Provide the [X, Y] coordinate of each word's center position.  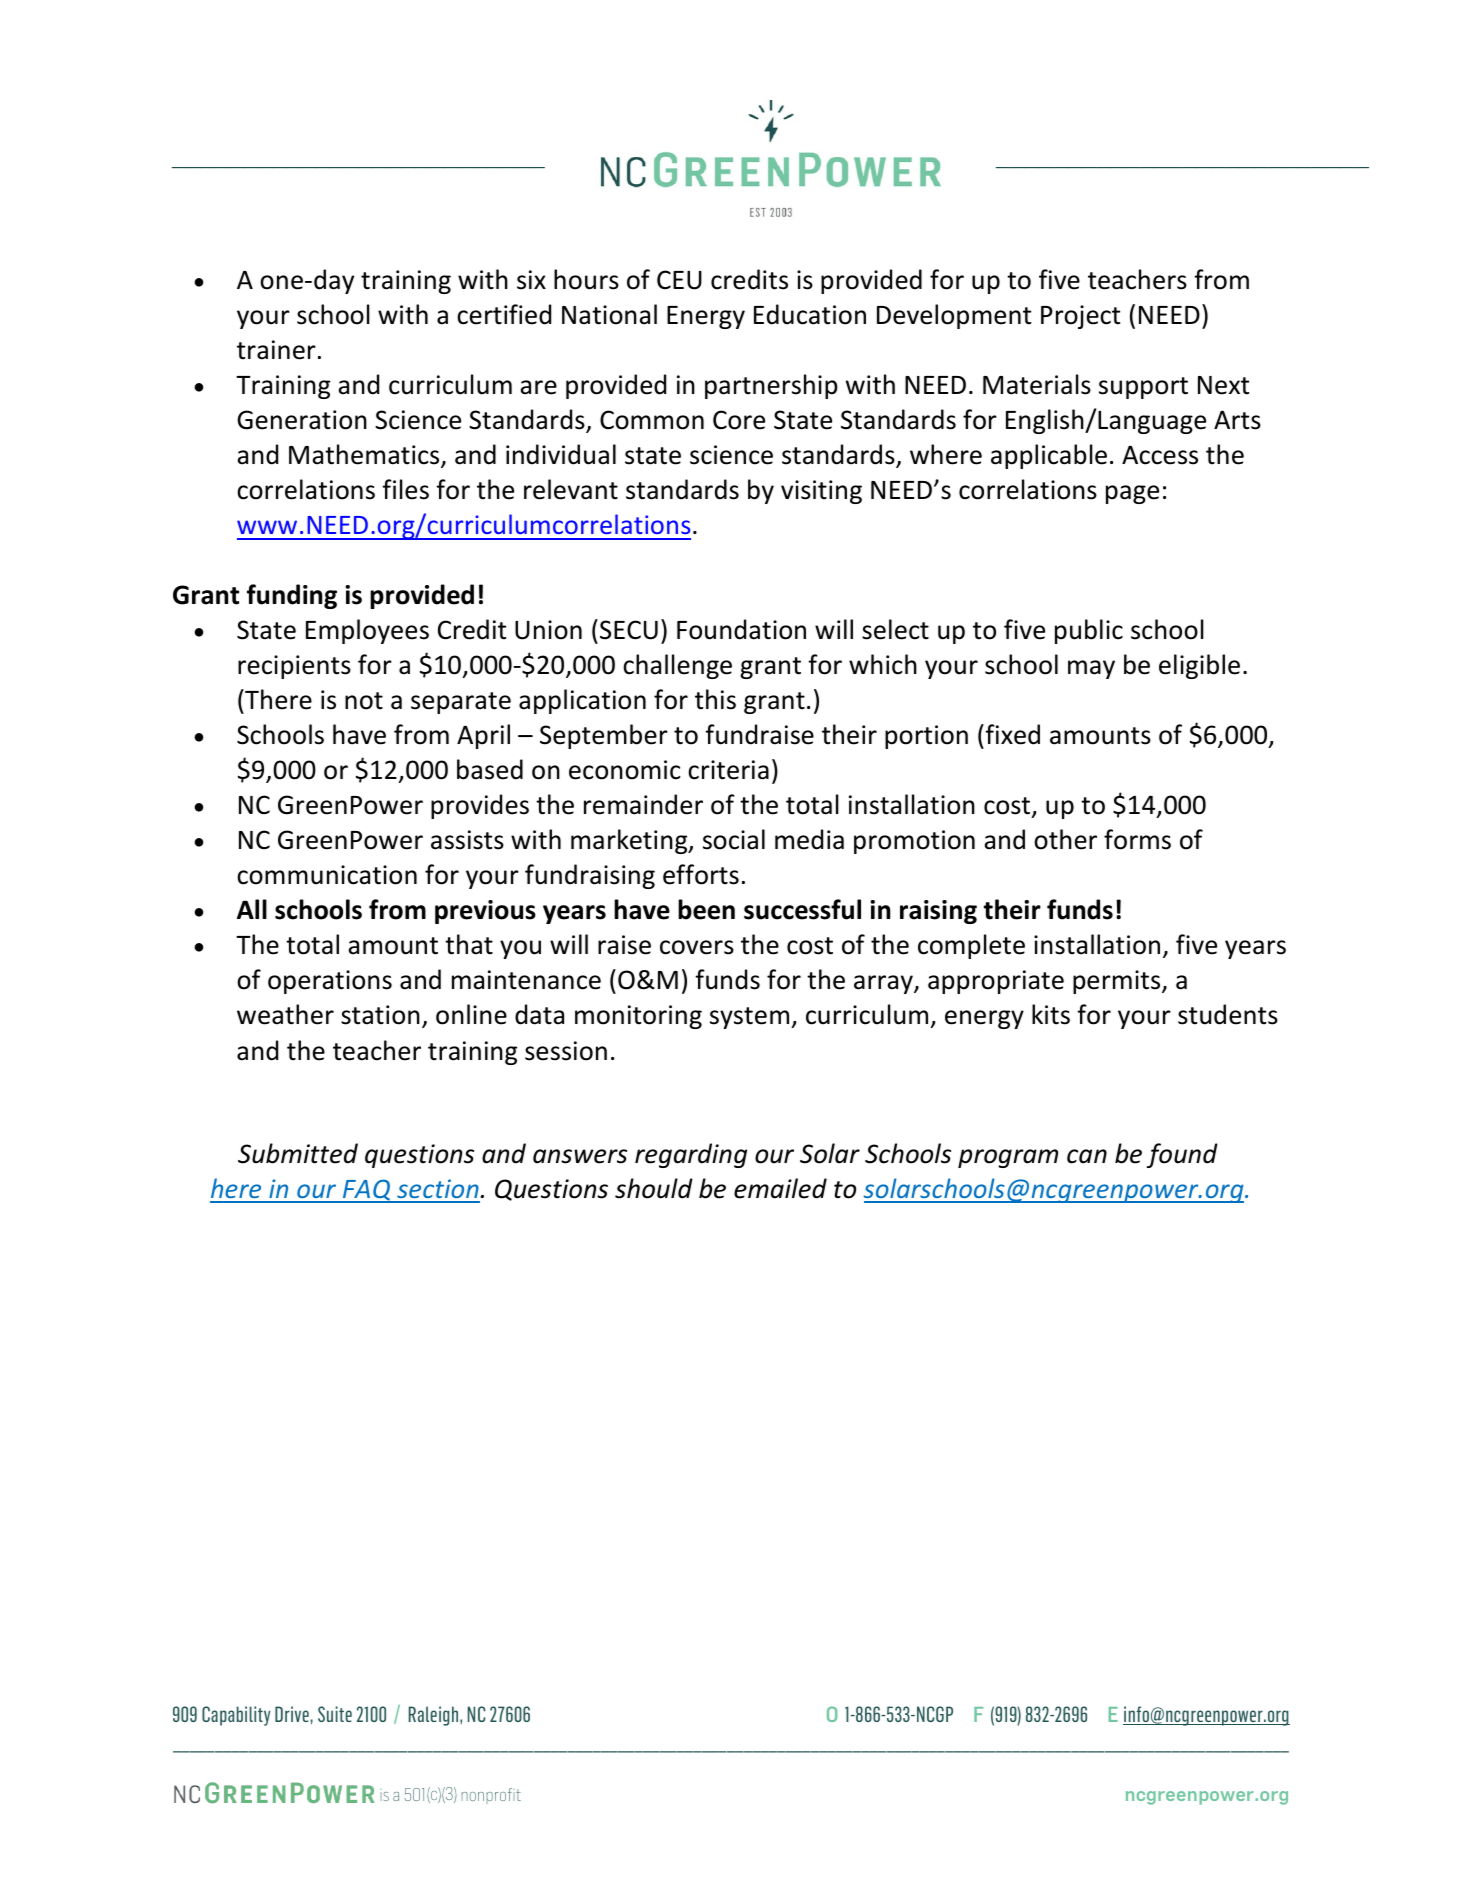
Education [810, 314]
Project [1080, 317]
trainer [276, 350]
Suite [335, 1714]
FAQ [366, 1191]
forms [1137, 839]
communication [327, 875]
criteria [728, 770]
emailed [780, 1188]
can [1087, 1156]
